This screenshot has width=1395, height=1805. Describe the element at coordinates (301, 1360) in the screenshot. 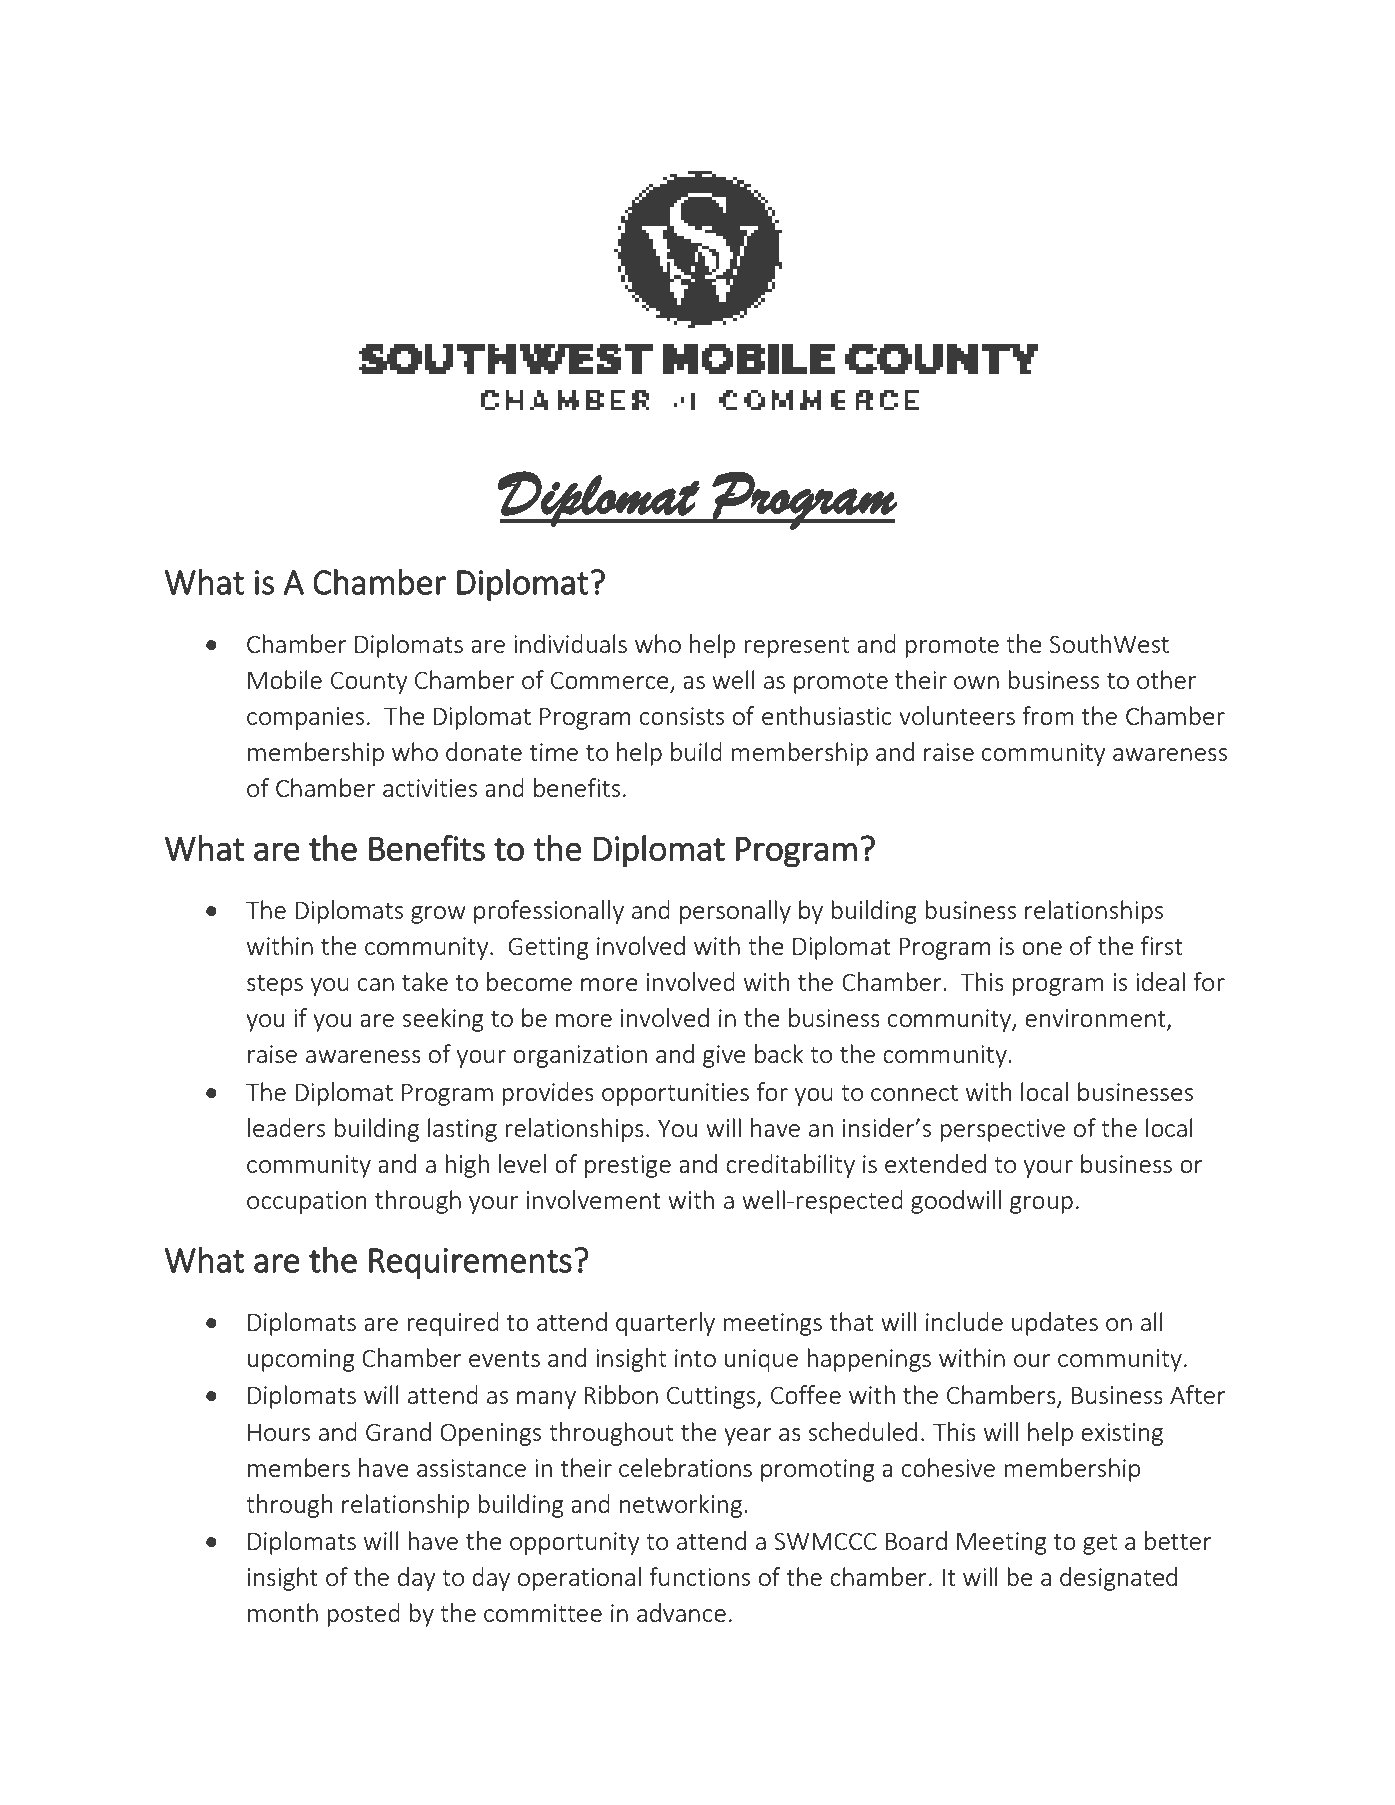

I see `upcoming` at that location.
